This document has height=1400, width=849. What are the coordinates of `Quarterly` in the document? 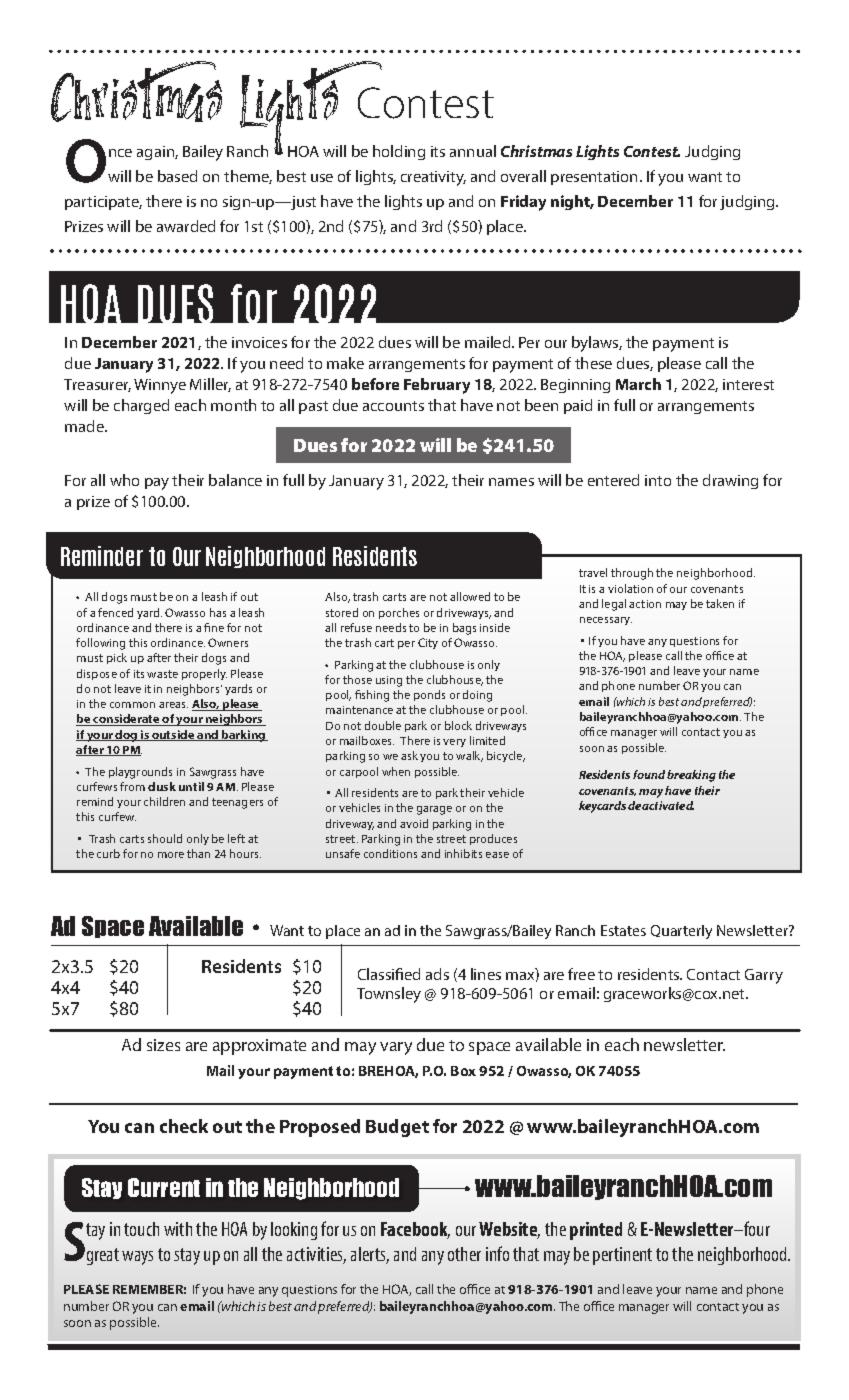 It's located at (681, 932).
